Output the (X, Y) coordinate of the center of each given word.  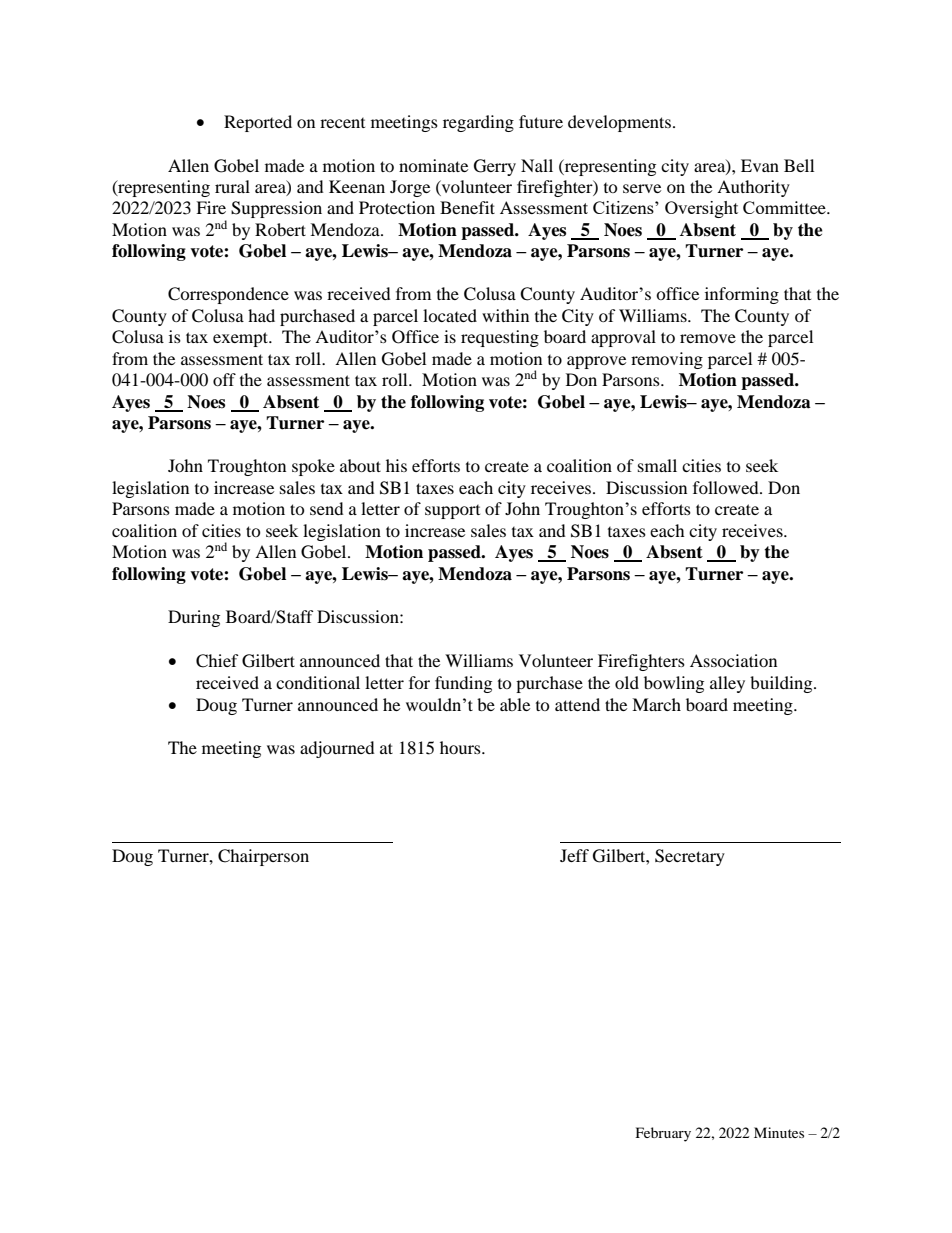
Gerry (495, 167)
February (663, 1134)
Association (733, 660)
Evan (760, 165)
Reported (258, 123)
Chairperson (263, 857)
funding (463, 684)
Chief (217, 661)
